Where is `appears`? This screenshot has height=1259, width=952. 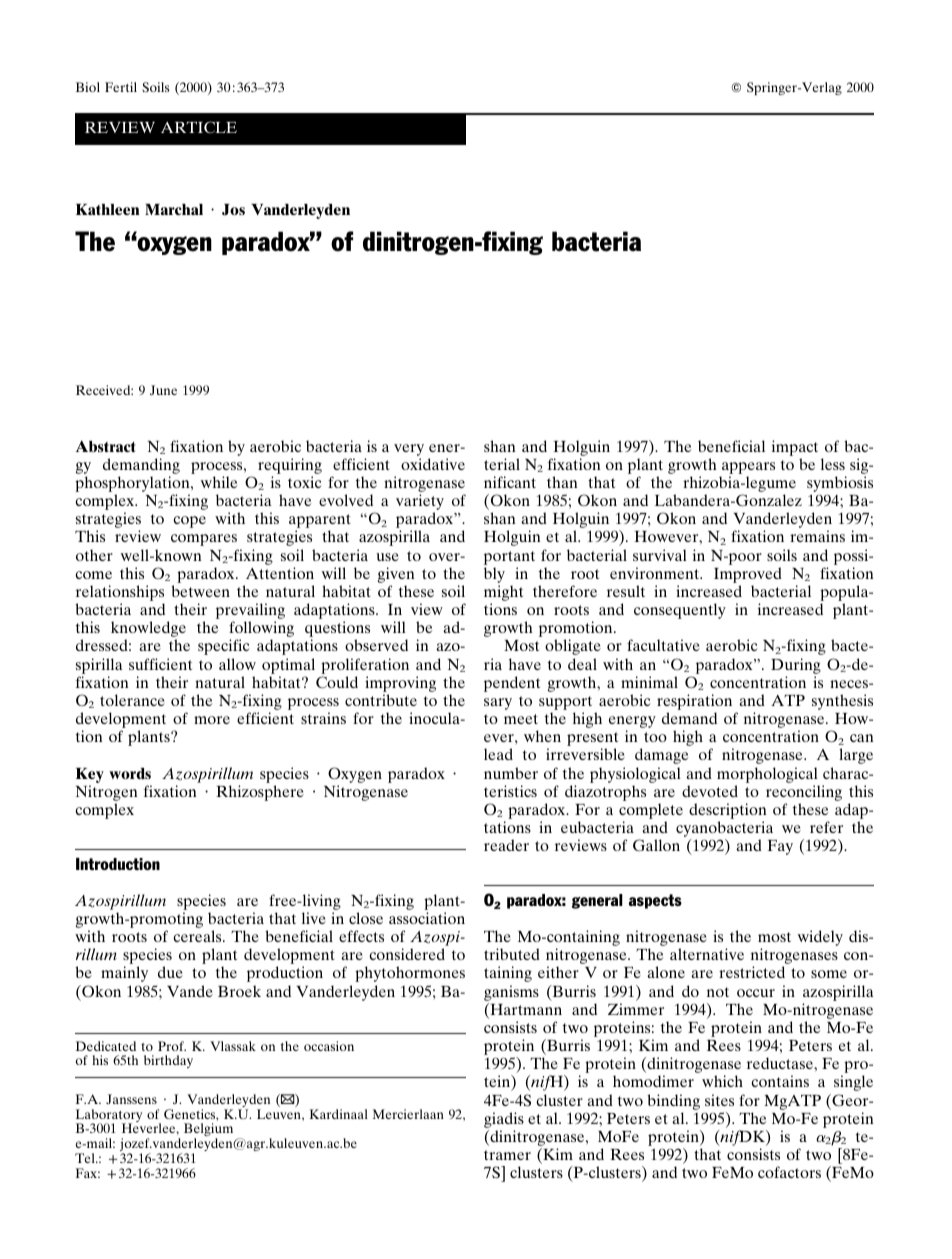
appears is located at coordinates (748, 468).
